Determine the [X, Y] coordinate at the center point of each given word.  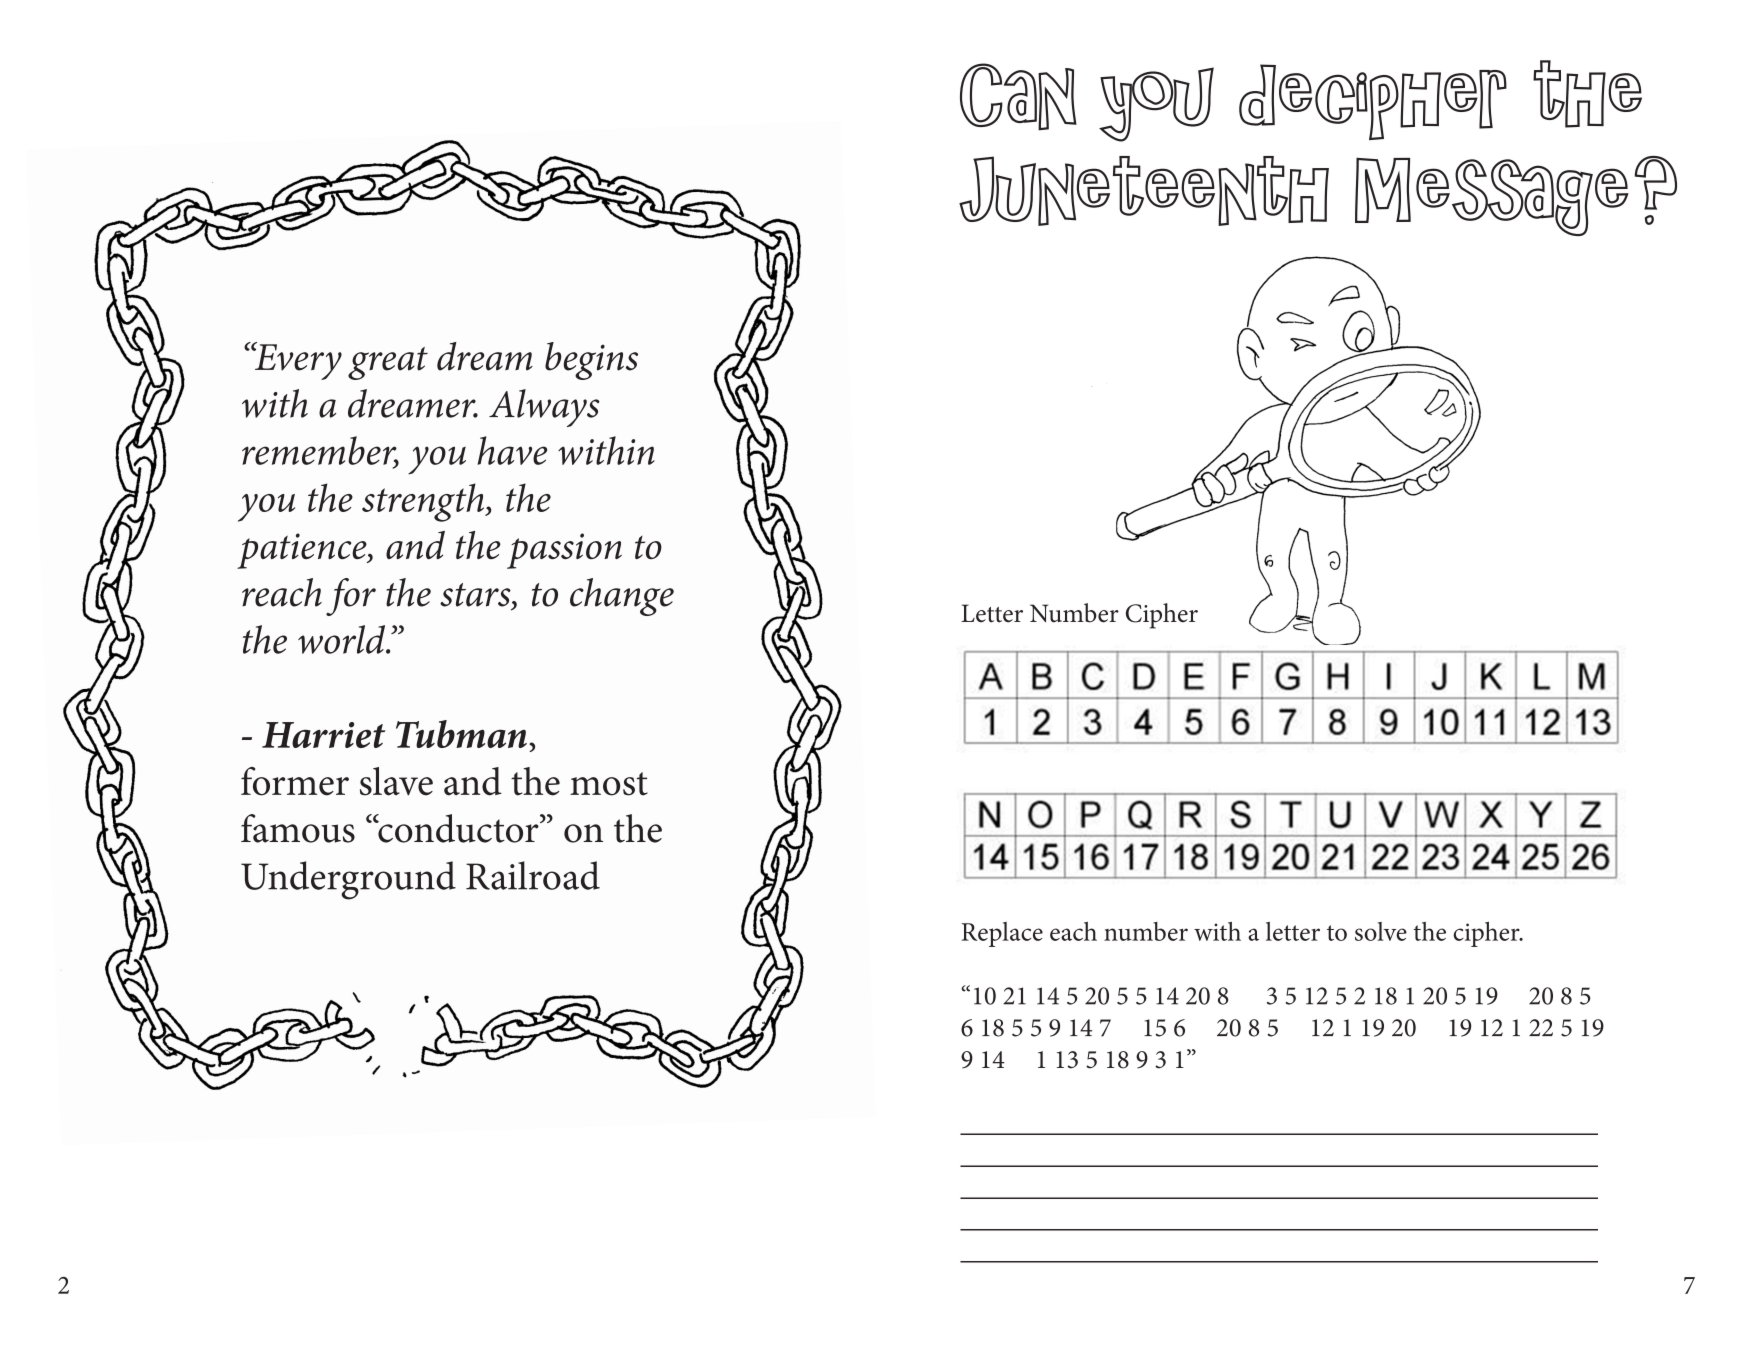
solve [1381, 931]
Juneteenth [1144, 191]
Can [1018, 97]
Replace [1002, 934]
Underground [348, 880]
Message [1492, 197]
